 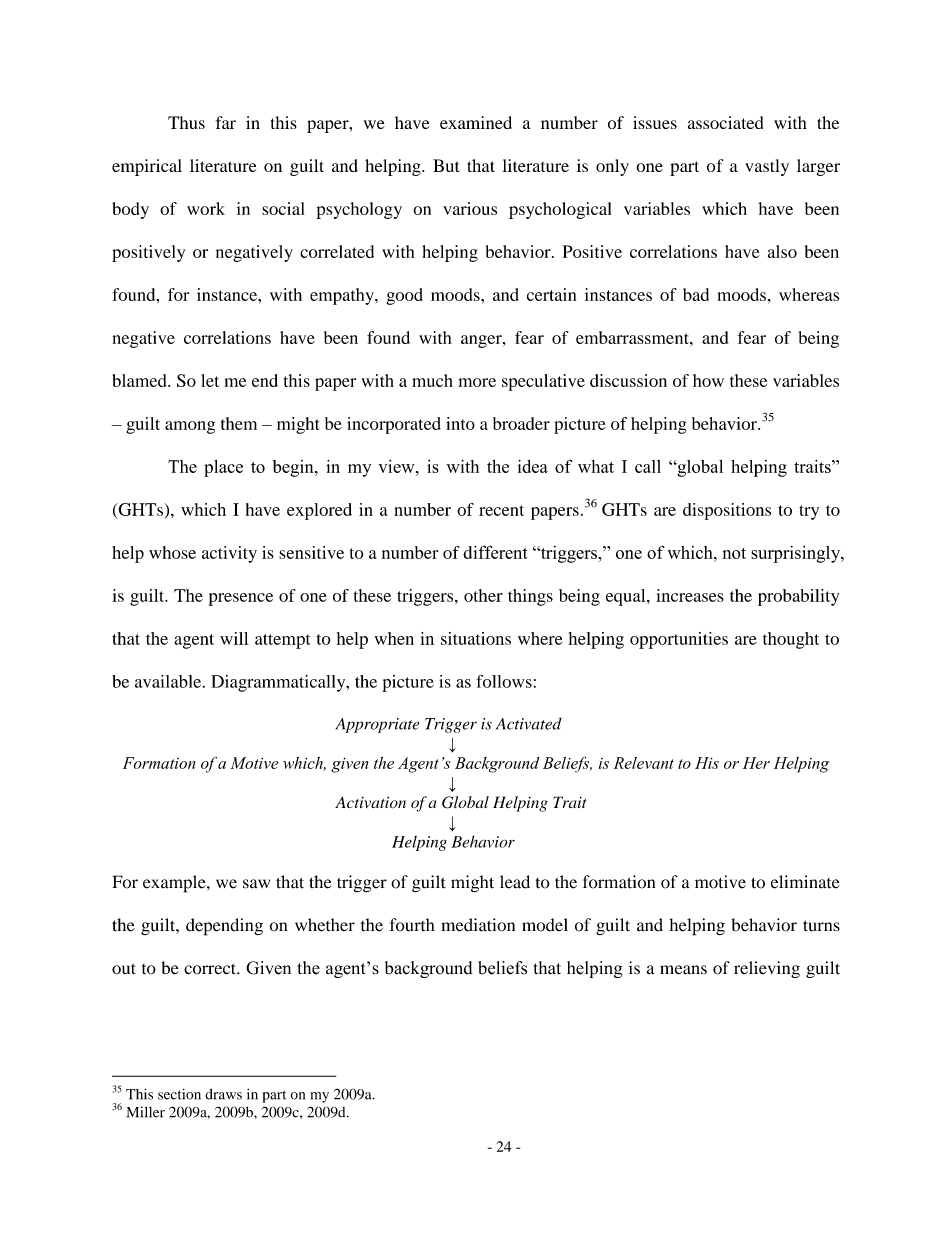 What do you see at coordinates (446, 165) in the image?
I see `But` at bounding box center [446, 165].
